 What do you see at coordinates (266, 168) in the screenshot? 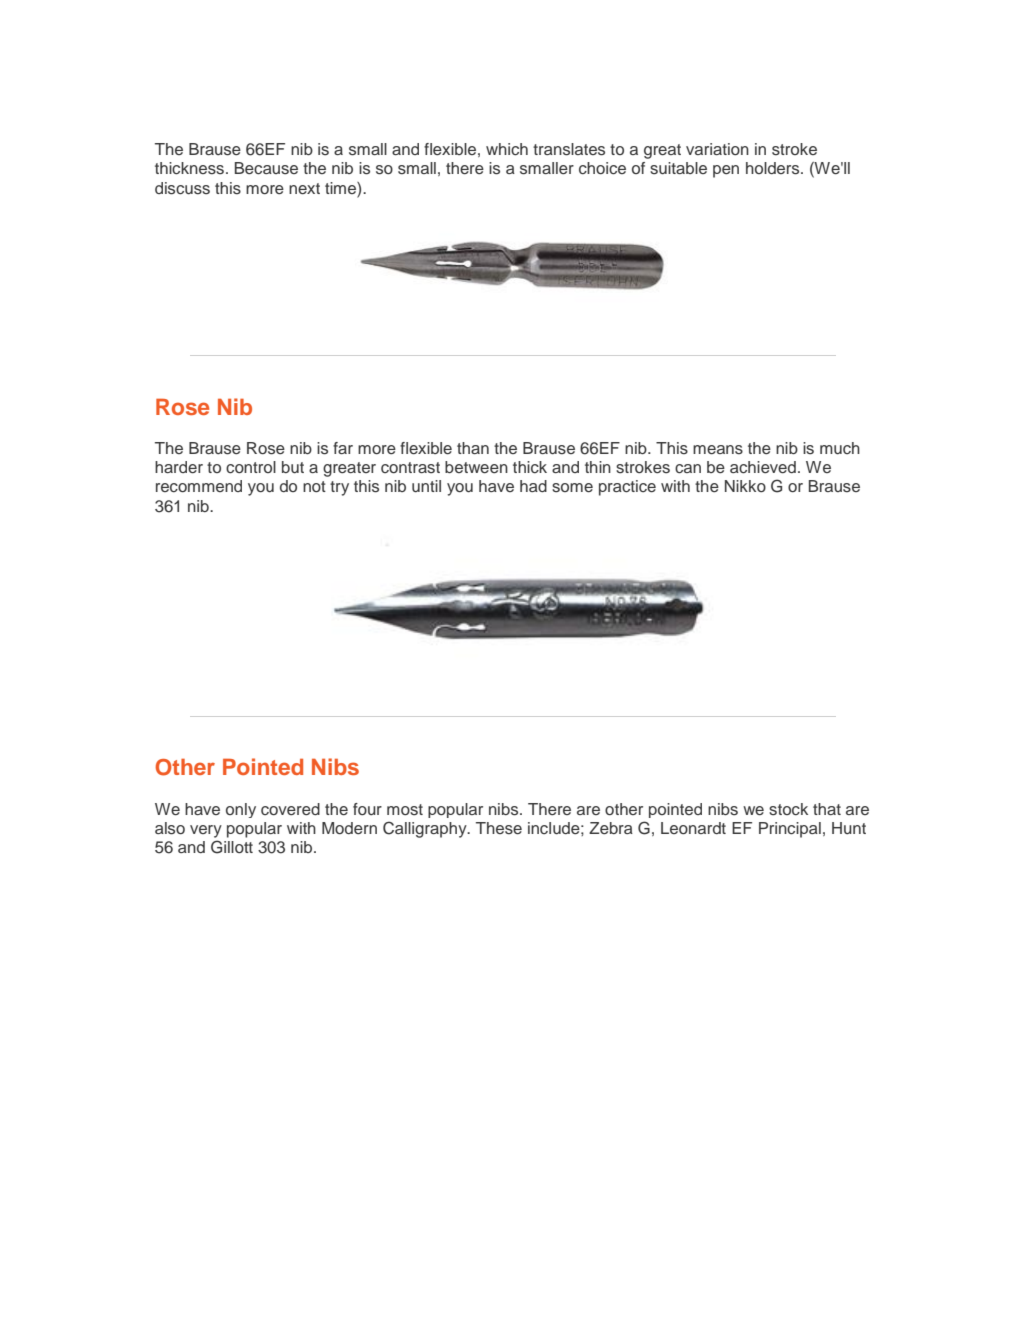
I see `Because` at bounding box center [266, 168].
